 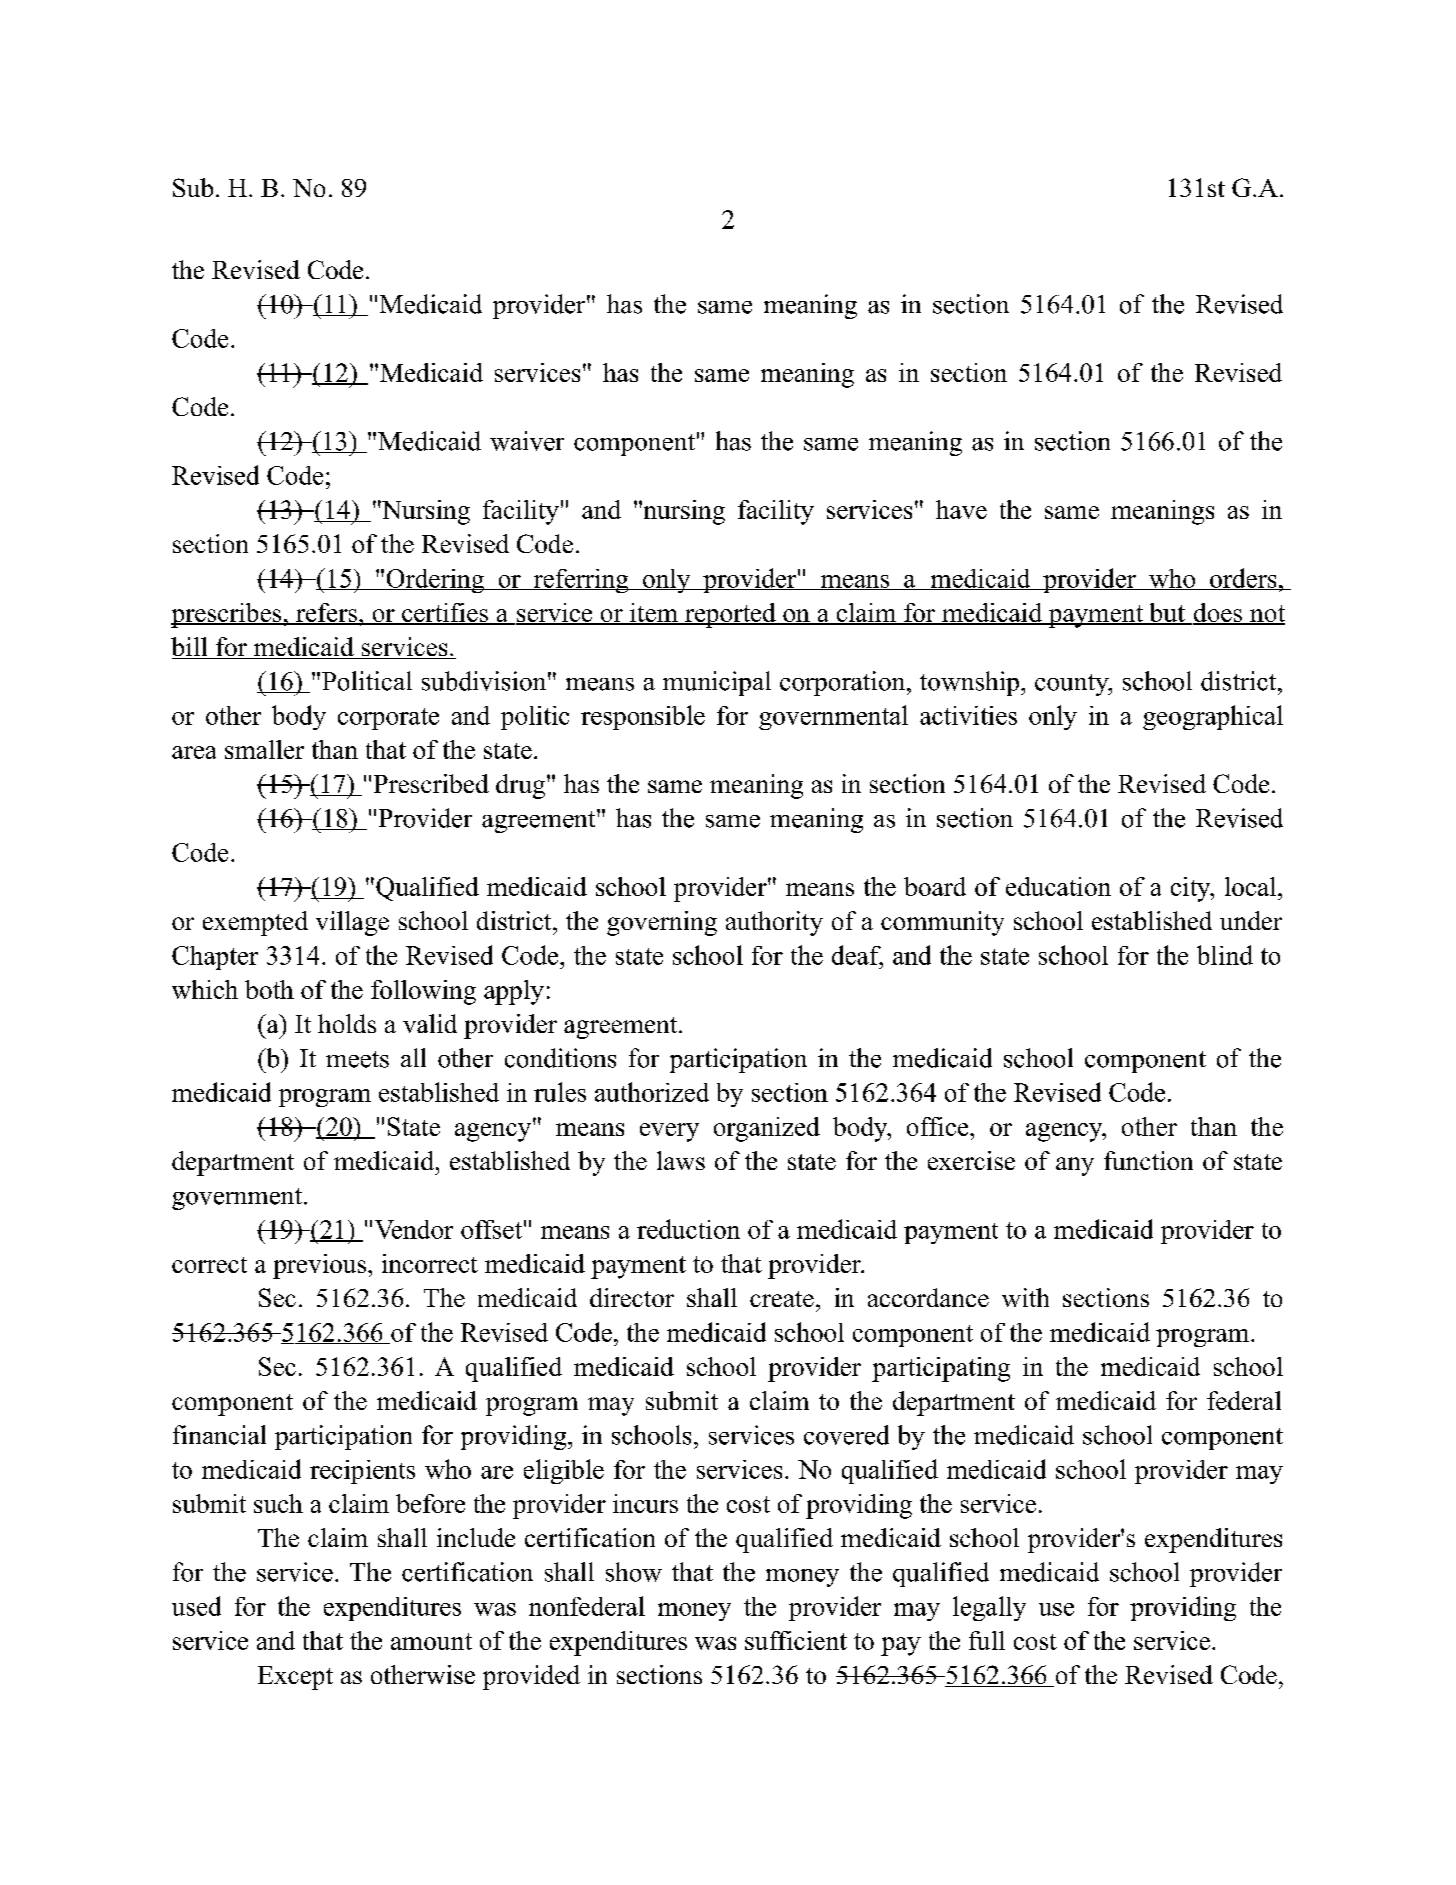 What do you see at coordinates (527, 441) in the page?
I see `waiver` at bounding box center [527, 441].
